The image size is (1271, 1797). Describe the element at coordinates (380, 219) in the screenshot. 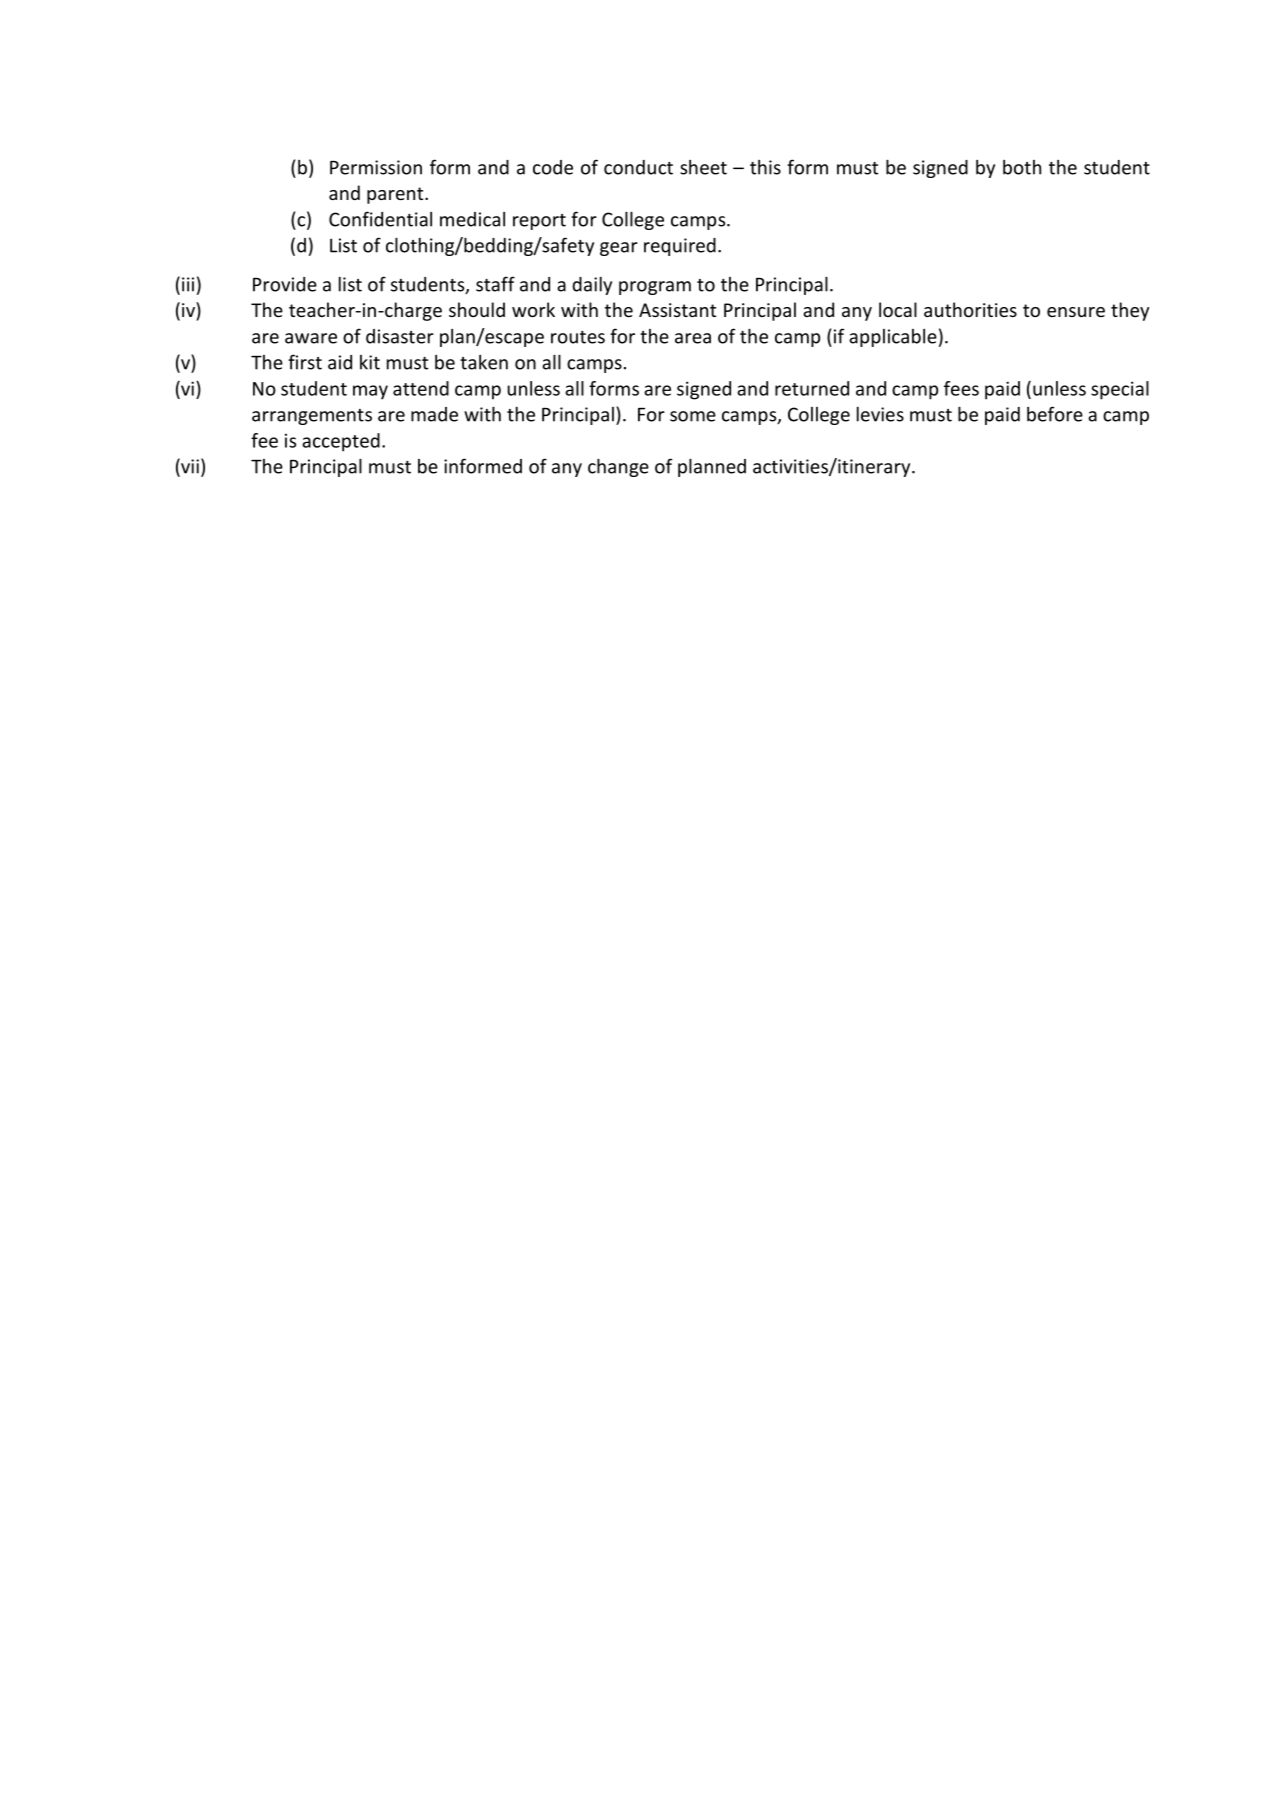

I see `Confidential` at that location.
